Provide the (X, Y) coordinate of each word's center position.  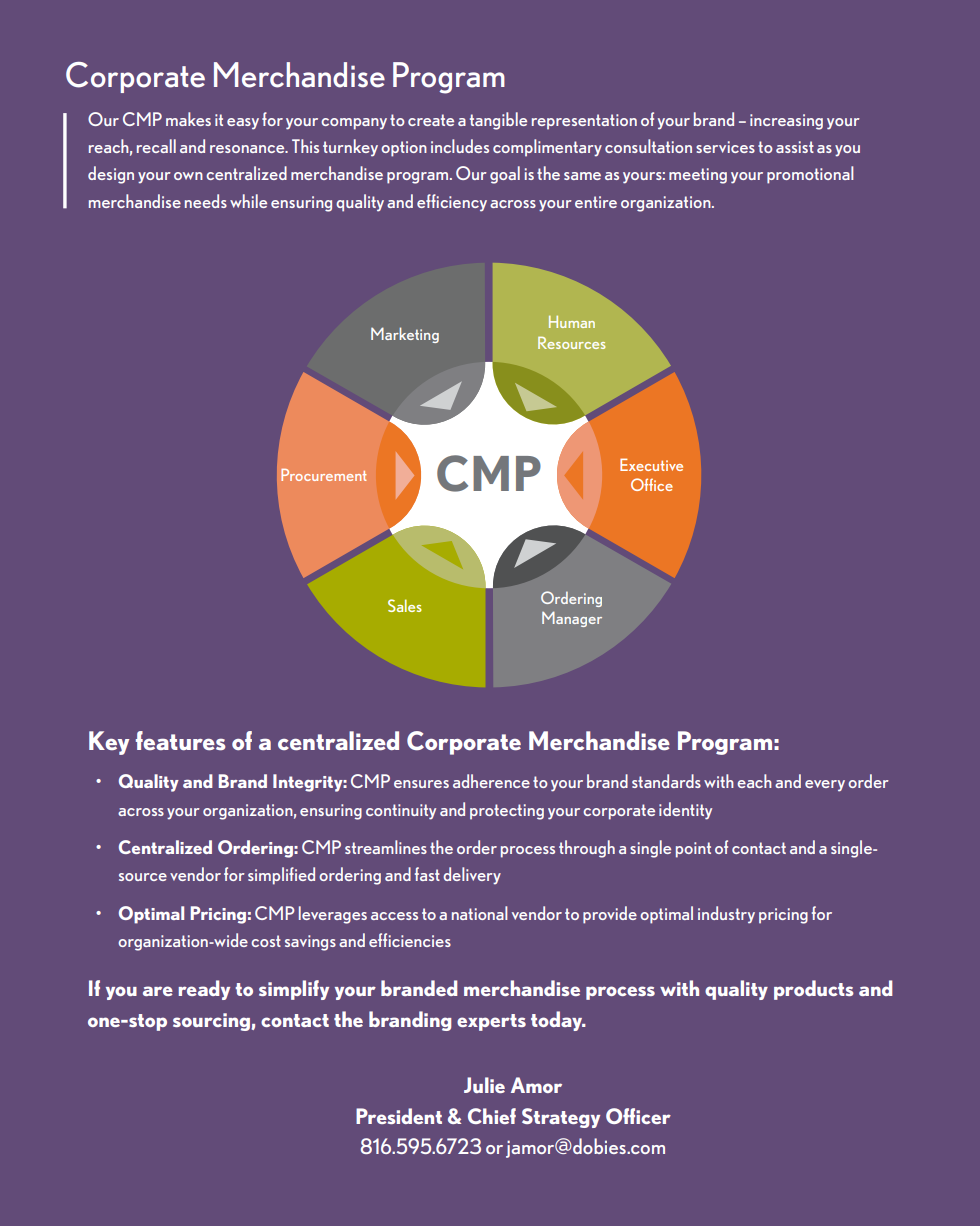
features (180, 741)
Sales (405, 605)
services (725, 147)
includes (460, 146)
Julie (484, 1085)
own (188, 176)
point (693, 850)
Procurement (323, 475)
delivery (472, 876)
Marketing (405, 335)
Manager (572, 619)
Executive (651, 464)
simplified (281, 876)
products (814, 990)
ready (204, 990)
